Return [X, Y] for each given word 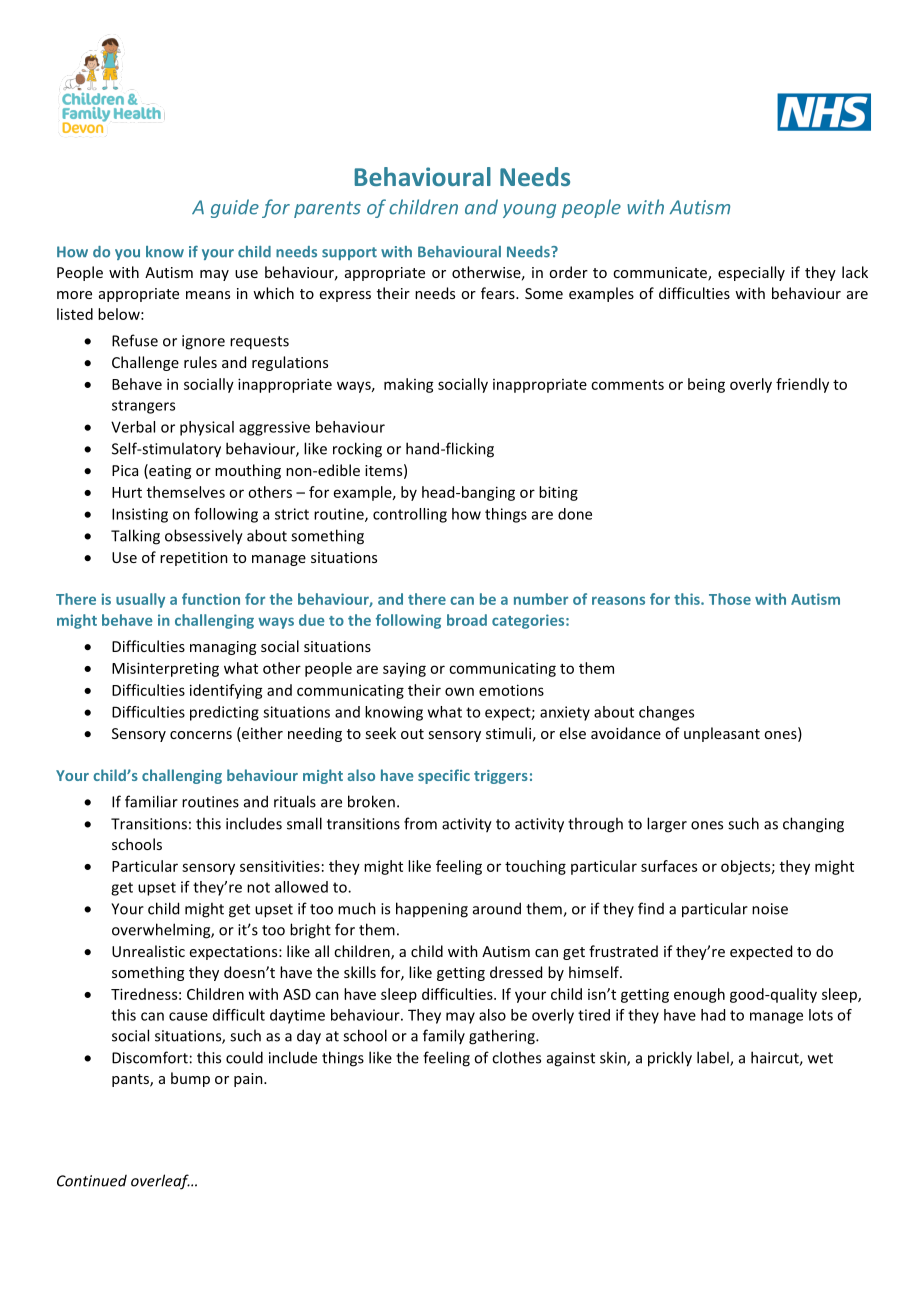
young [529, 211]
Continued [92, 1181]
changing [813, 825]
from [420, 823]
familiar [151, 801]
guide [235, 208]
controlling [410, 515]
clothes [516, 1057]
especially [751, 273]
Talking [135, 537]
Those [730, 599]
